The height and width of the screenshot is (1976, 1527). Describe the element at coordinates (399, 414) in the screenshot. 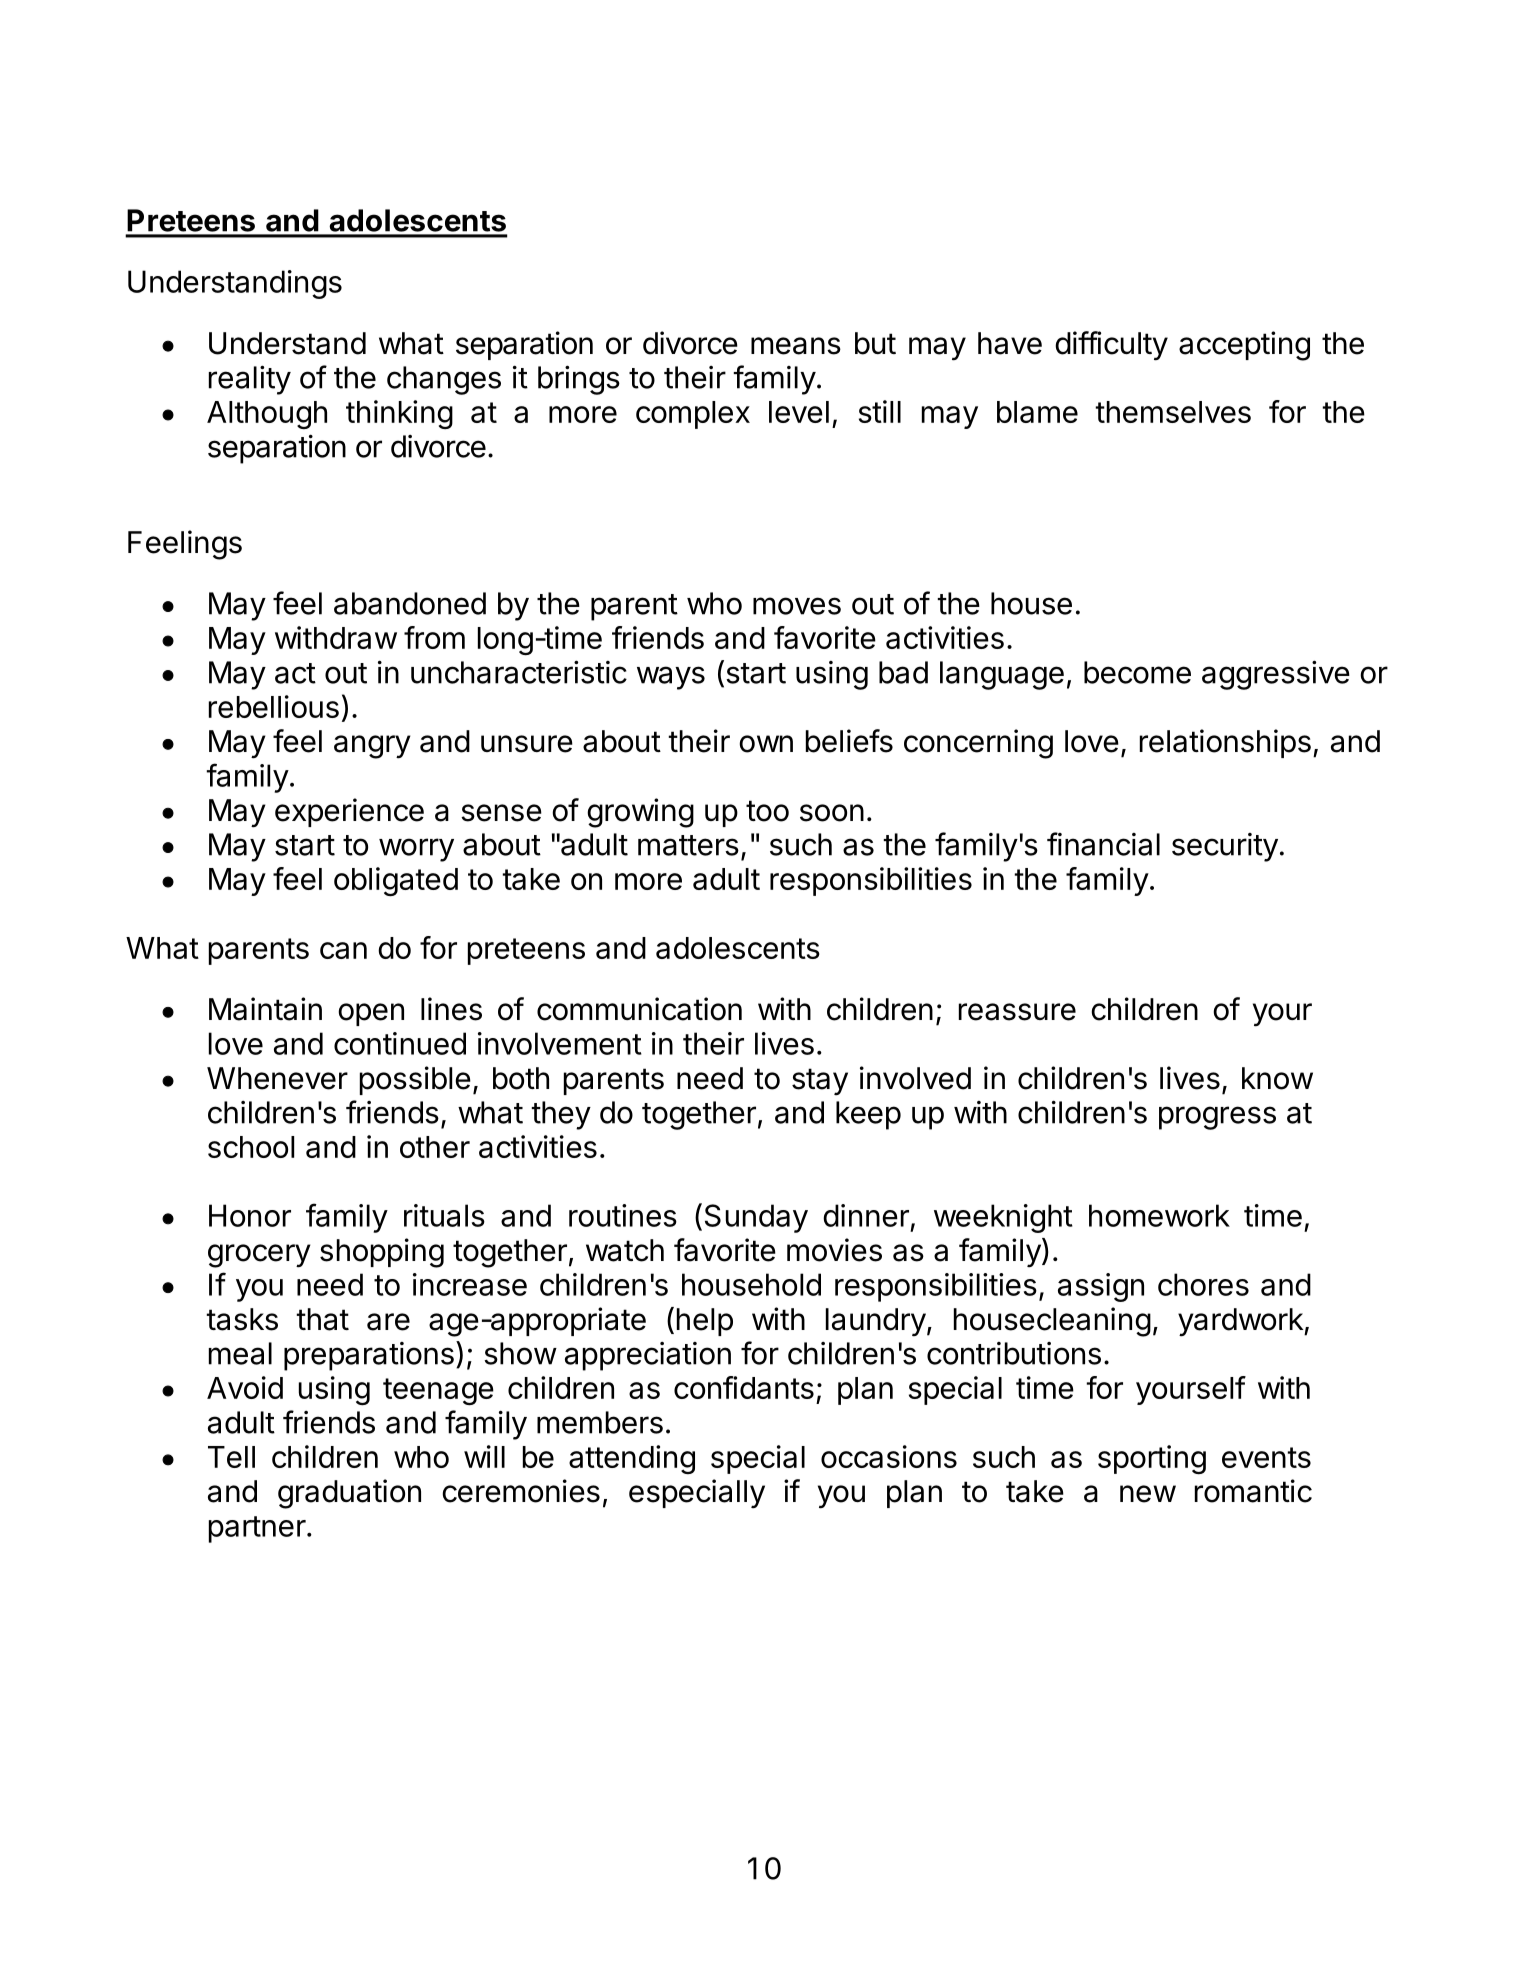

I see `thinking` at that location.
